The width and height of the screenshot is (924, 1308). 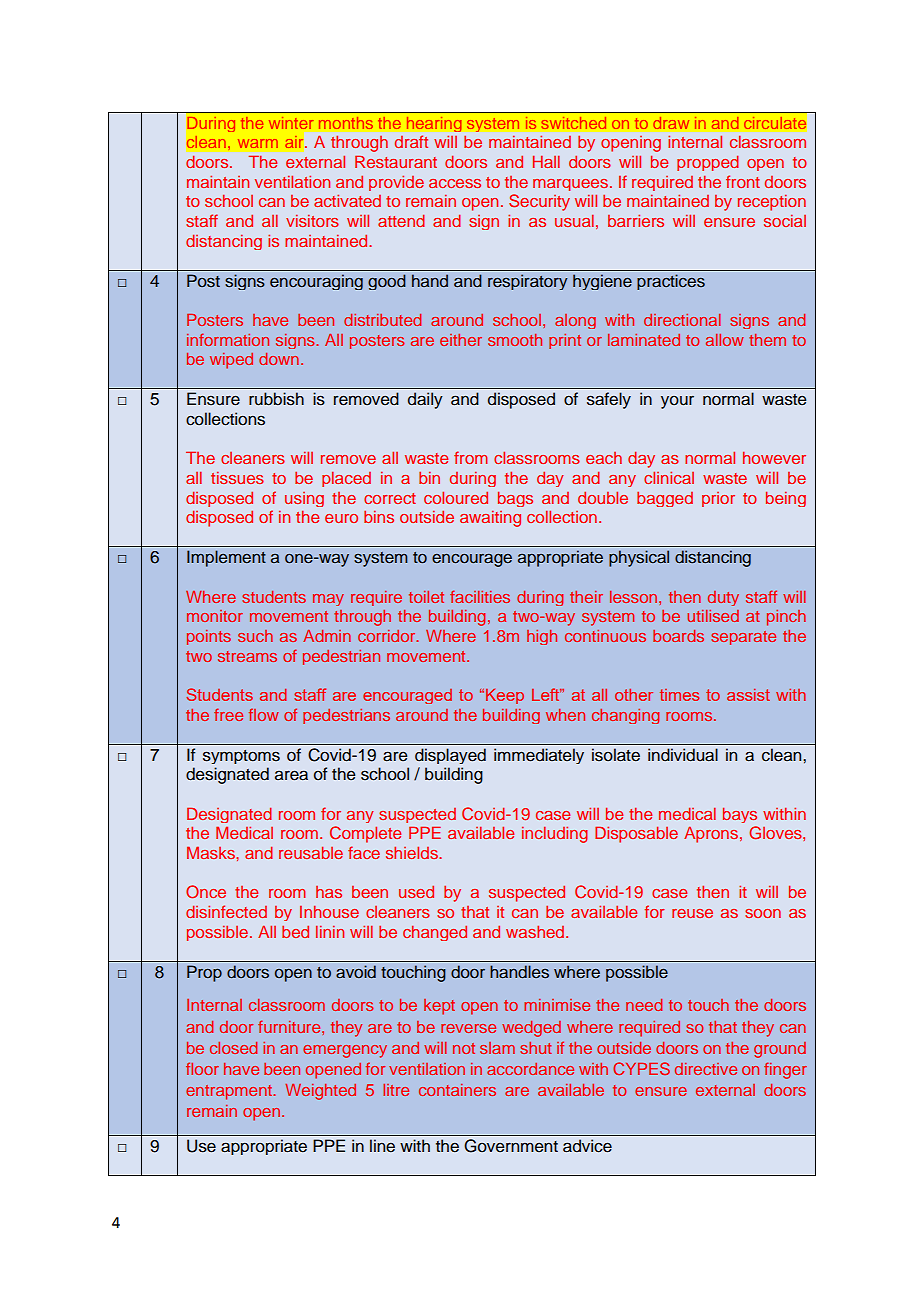 I want to click on reusable, so click(x=311, y=852).
